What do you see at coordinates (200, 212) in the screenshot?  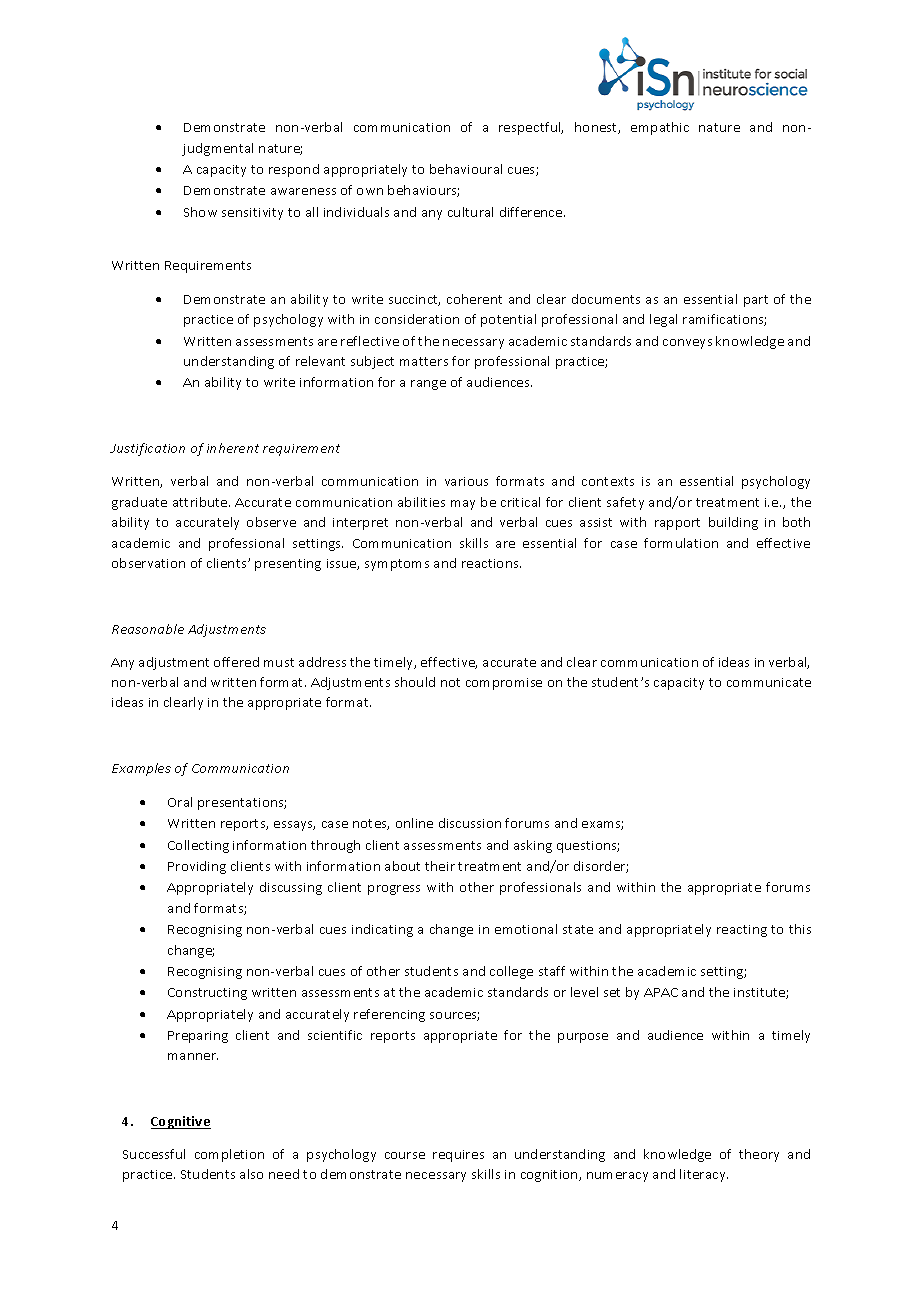 I see `Show` at bounding box center [200, 212].
